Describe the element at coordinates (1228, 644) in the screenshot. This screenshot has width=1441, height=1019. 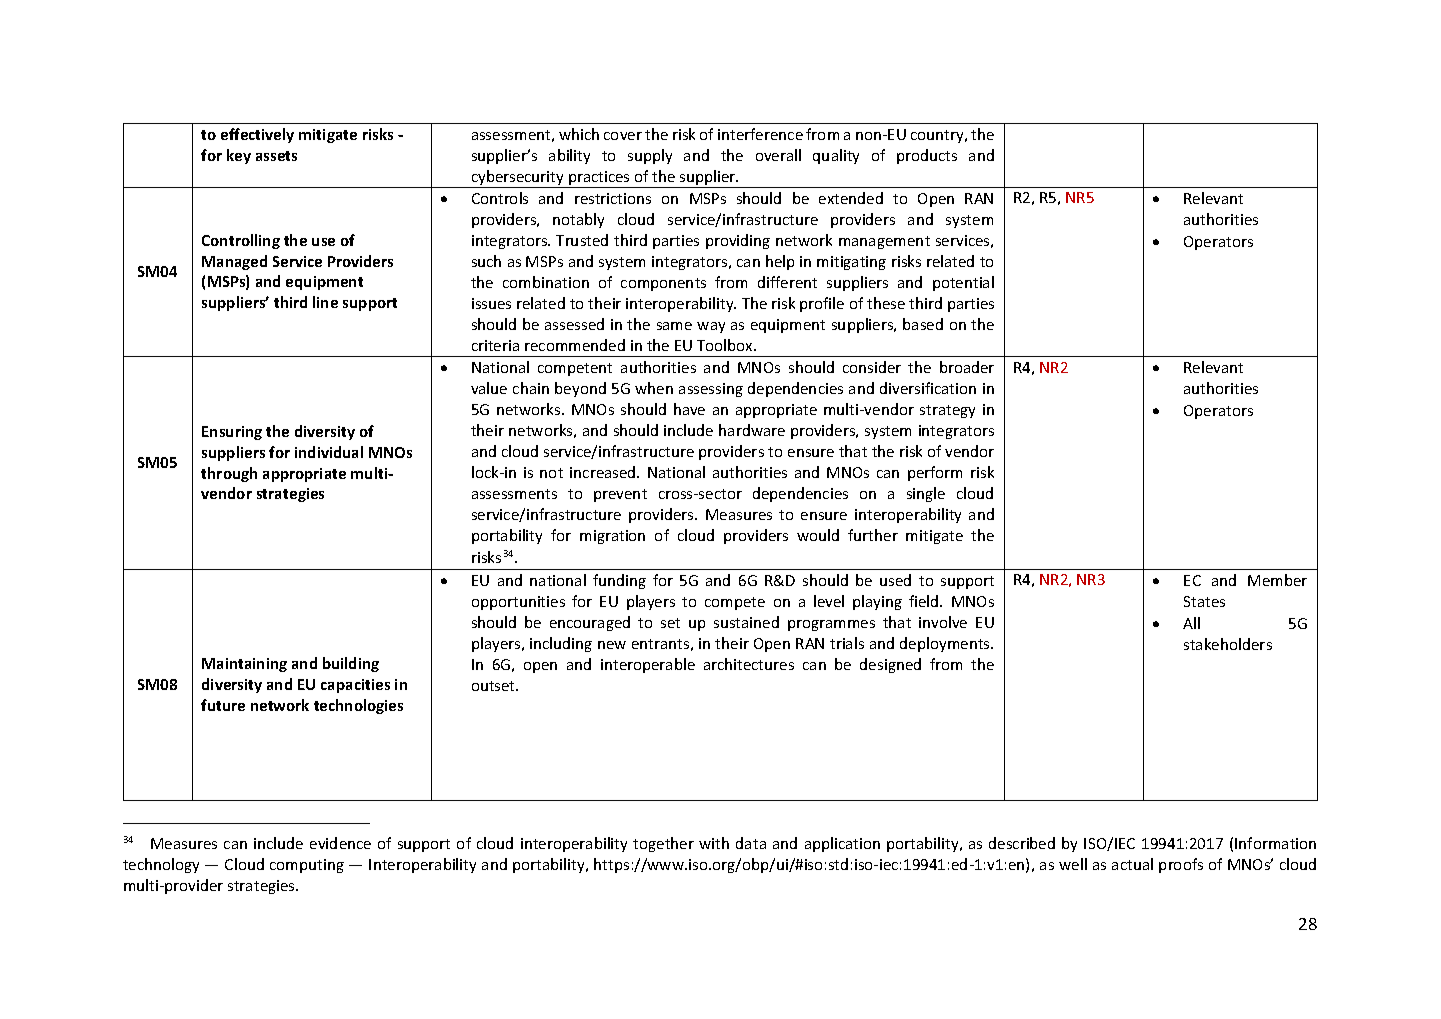
I see `stakeholders` at that location.
